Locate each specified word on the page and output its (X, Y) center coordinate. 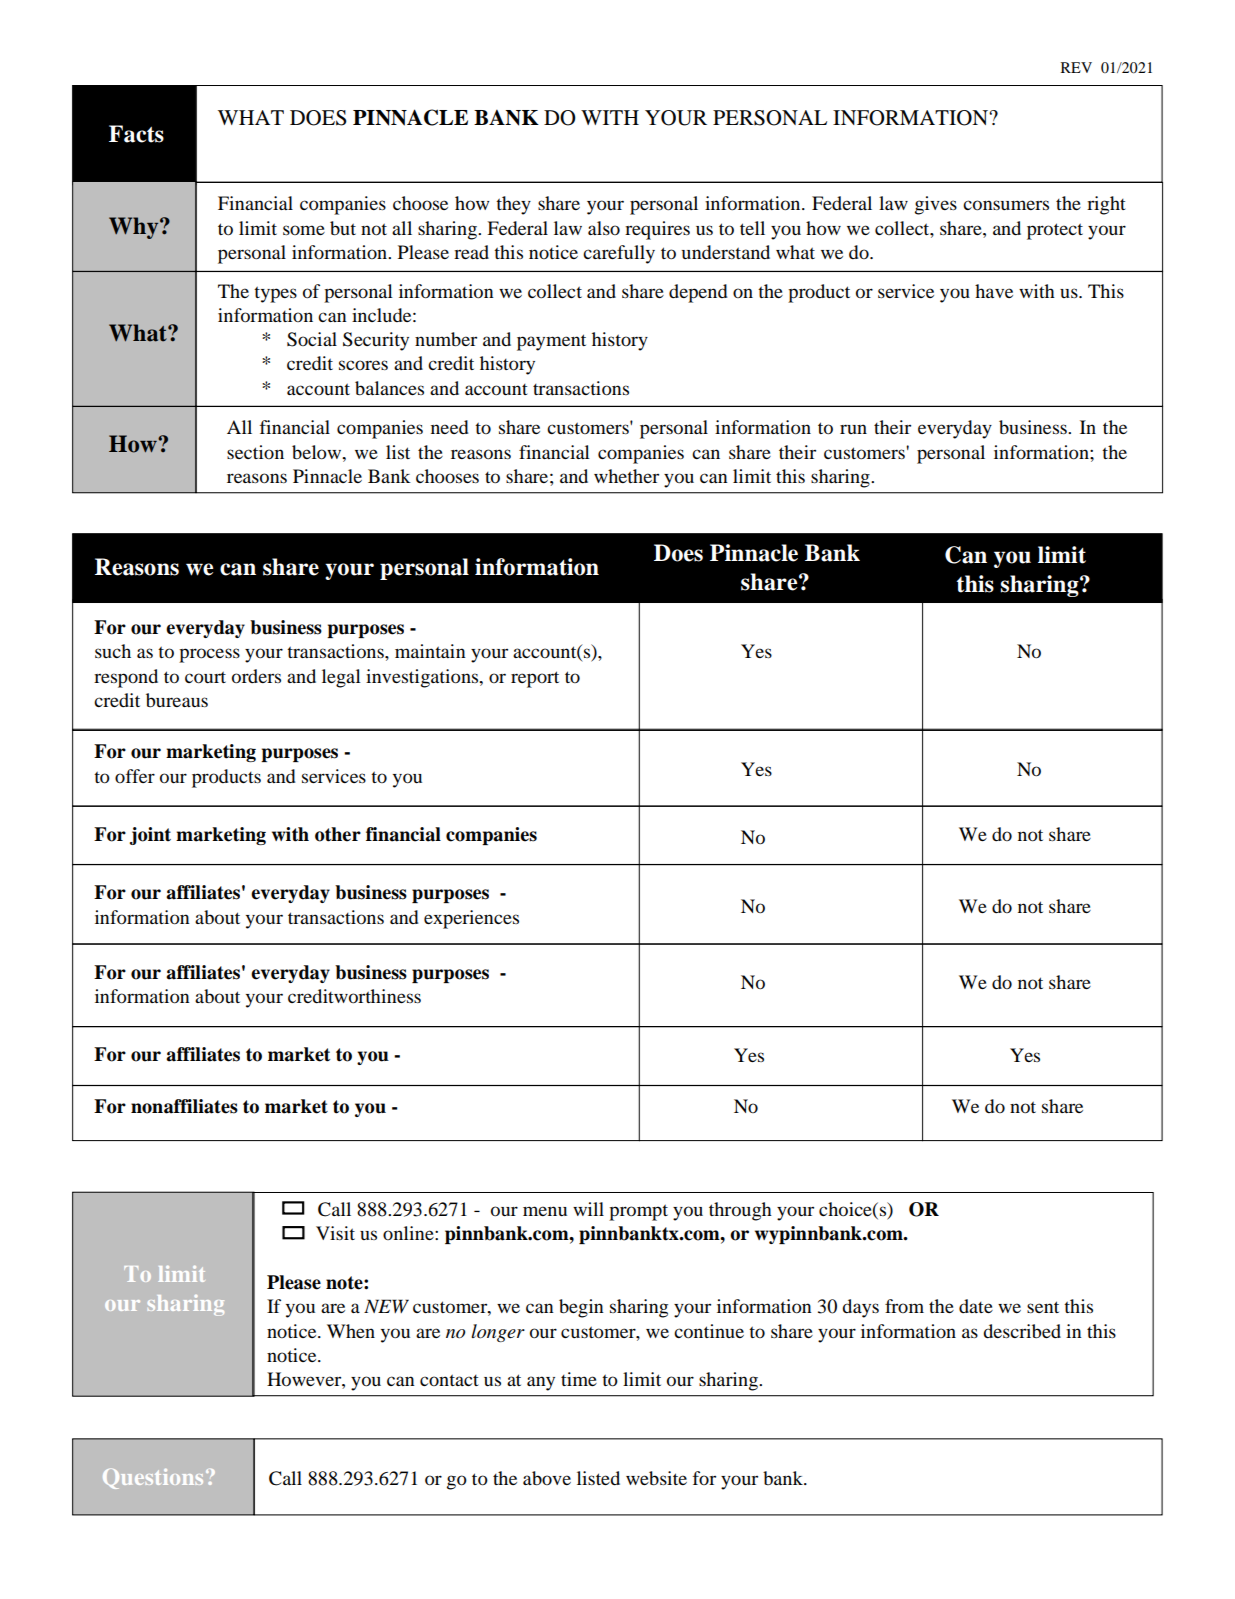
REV (1076, 67)
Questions (153, 1479)
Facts (136, 134)
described (1022, 1331)
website (656, 1478)
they (513, 205)
